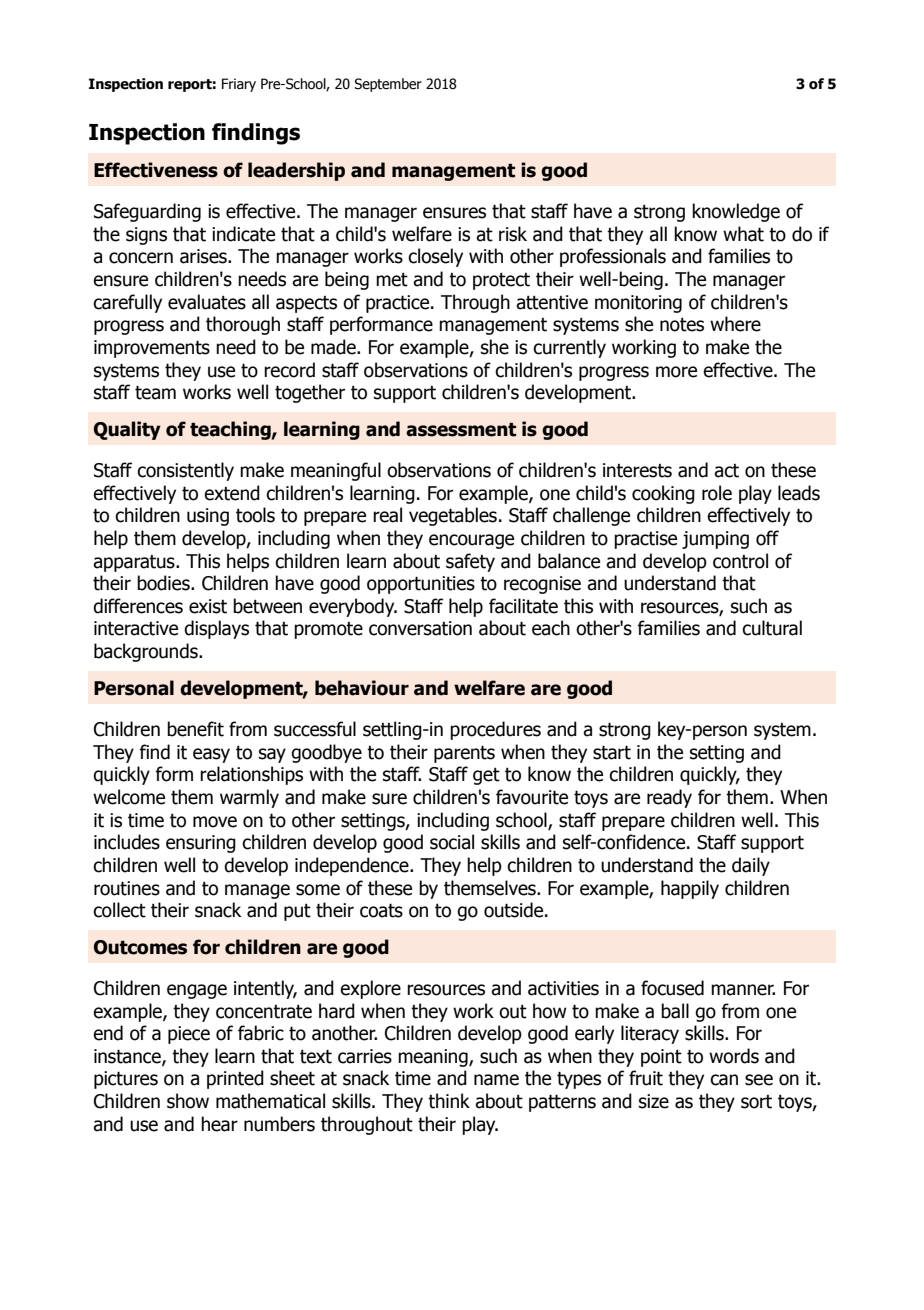 This screenshot has height=1310, width=924. I want to click on assessment, so click(461, 430).
